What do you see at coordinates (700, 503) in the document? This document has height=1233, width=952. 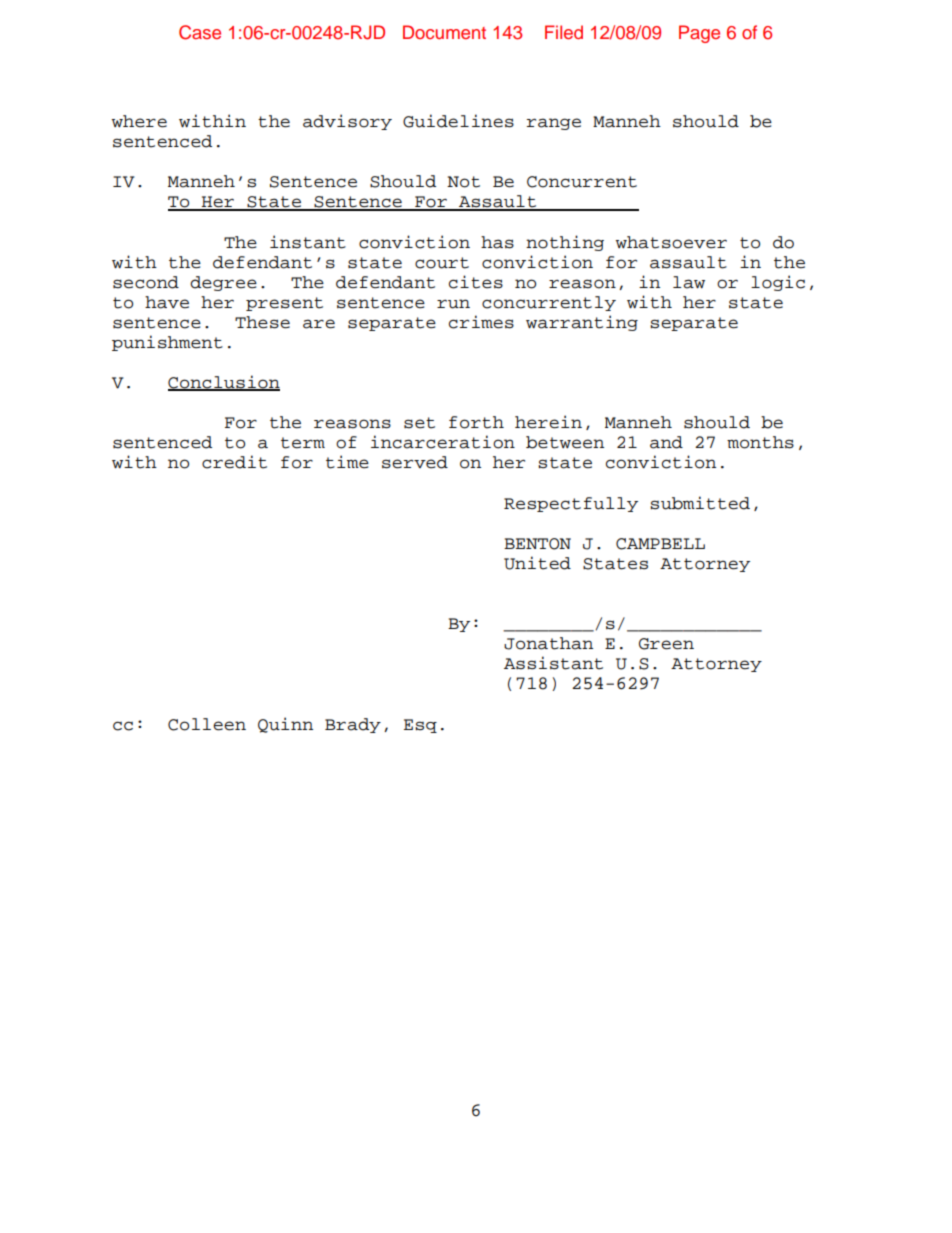 I see `submitted` at bounding box center [700, 503].
